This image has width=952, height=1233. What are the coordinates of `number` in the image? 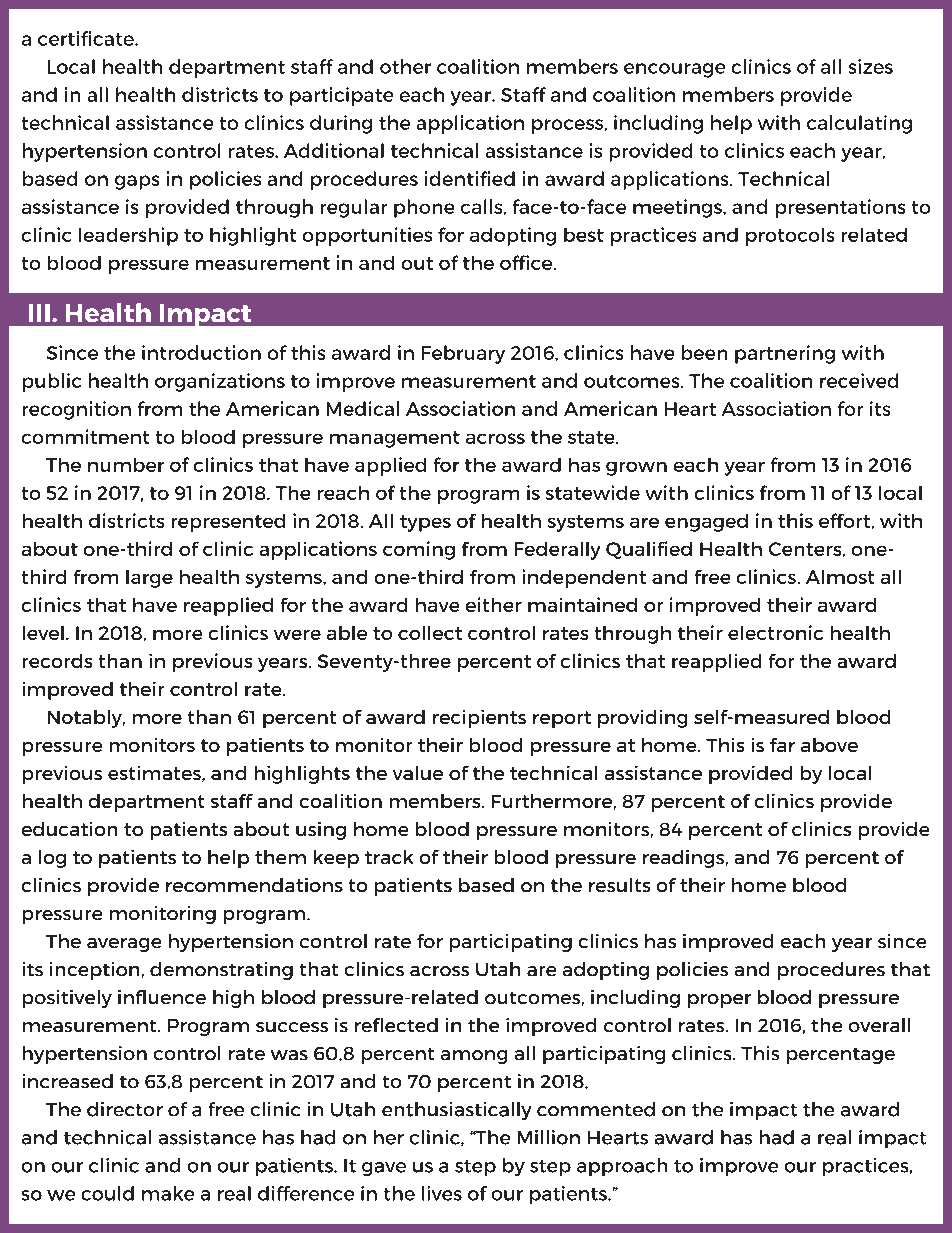 It's located at (126, 465).
